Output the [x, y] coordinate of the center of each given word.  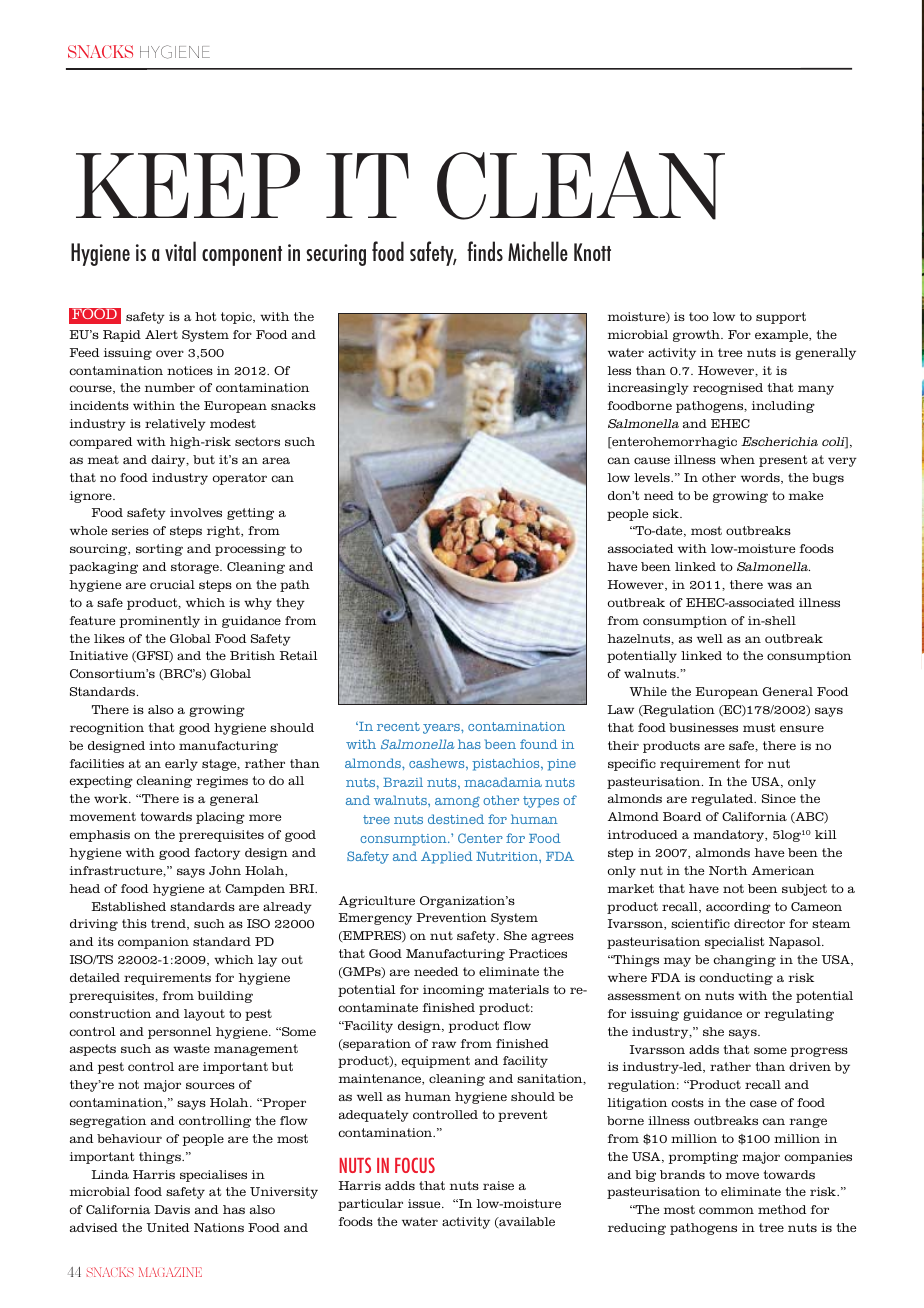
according [738, 908]
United [168, 1227]
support [781, 318]
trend [169, 924]
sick [667, 513]
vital [180, 251]
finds [485, 251]
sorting [159, 550]
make [806, 495]
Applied [447, 857]
